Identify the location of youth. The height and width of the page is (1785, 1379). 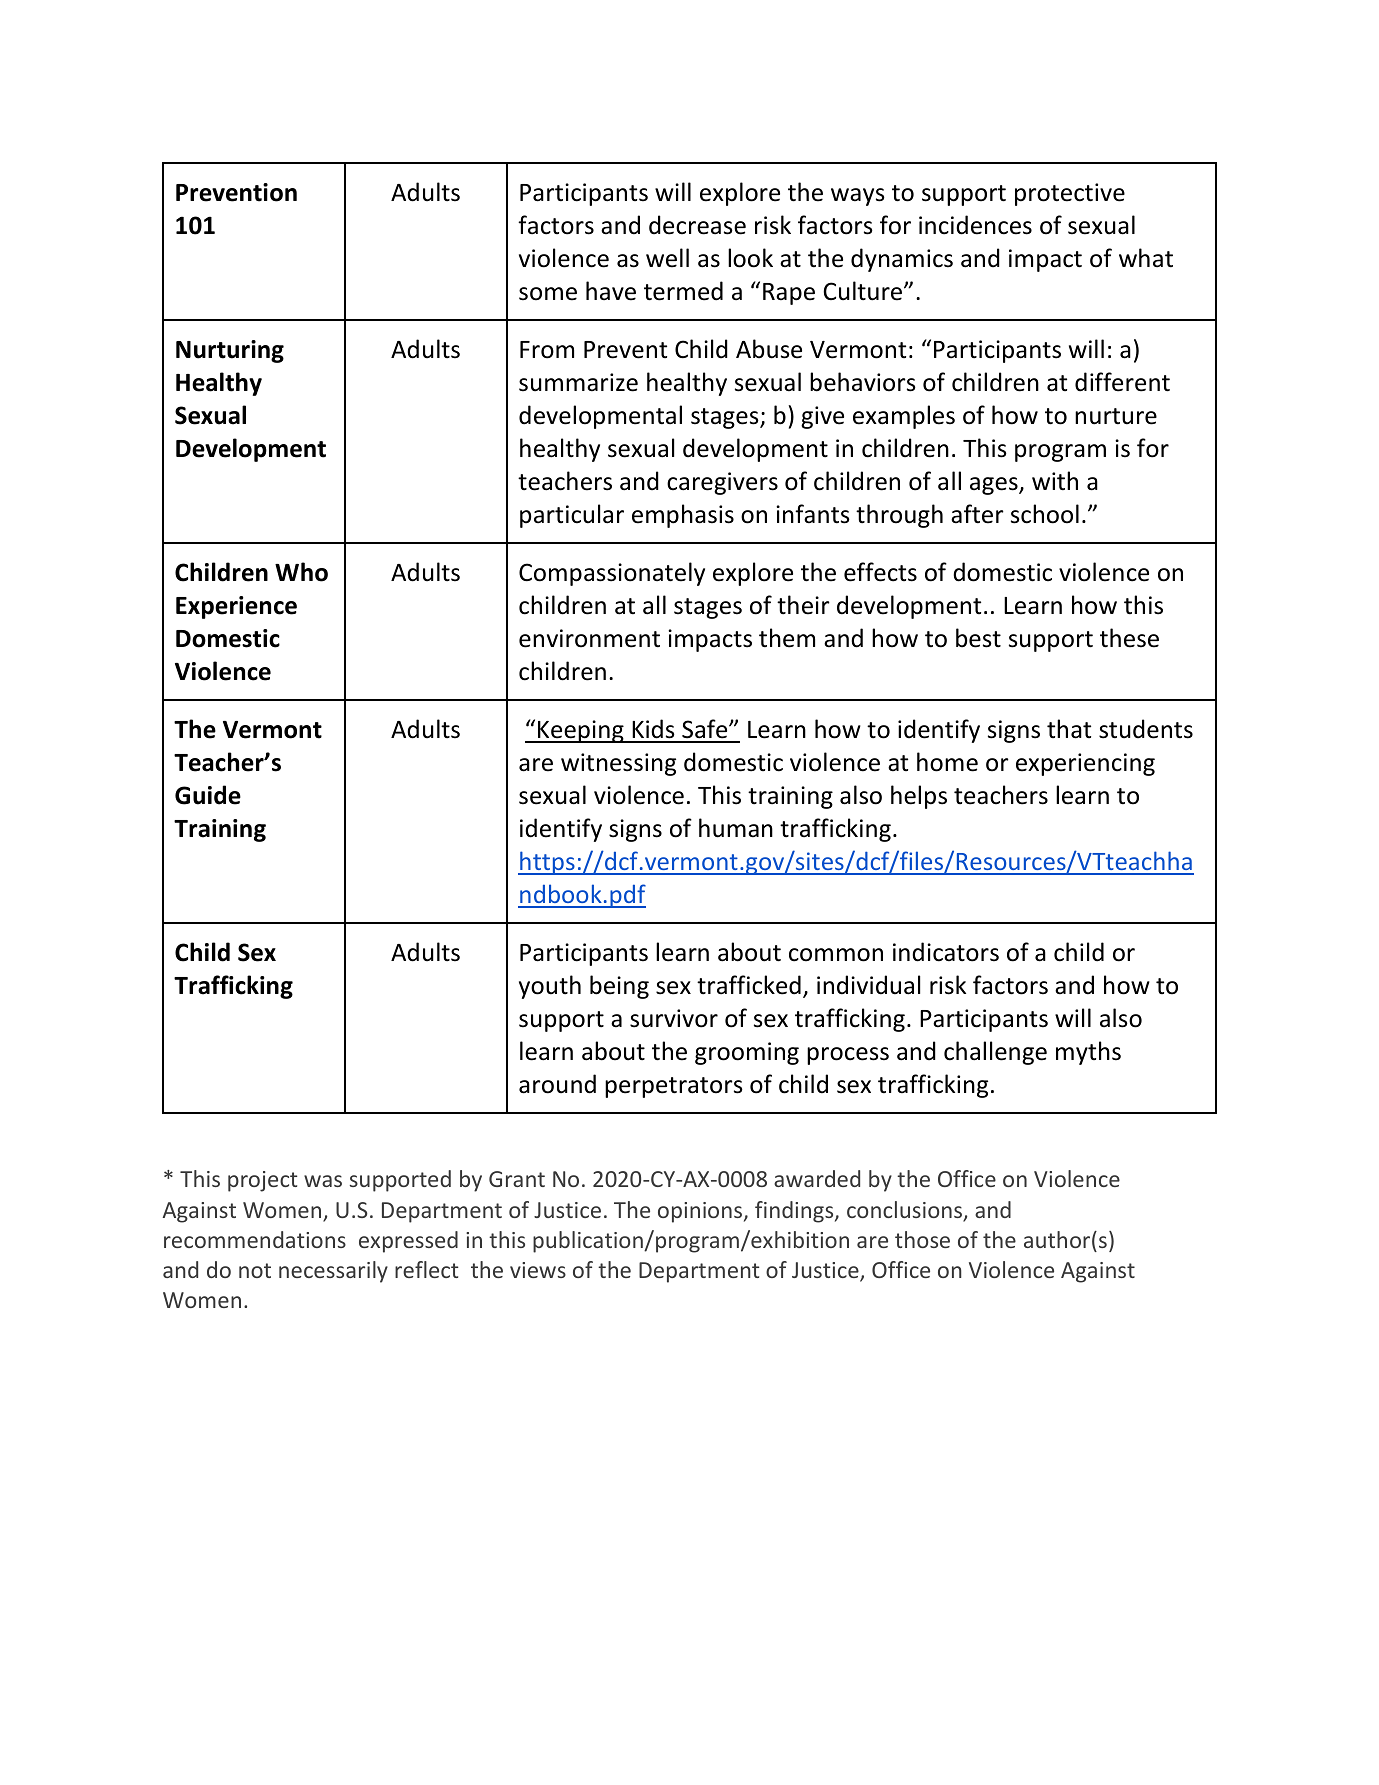
(550, 987).
